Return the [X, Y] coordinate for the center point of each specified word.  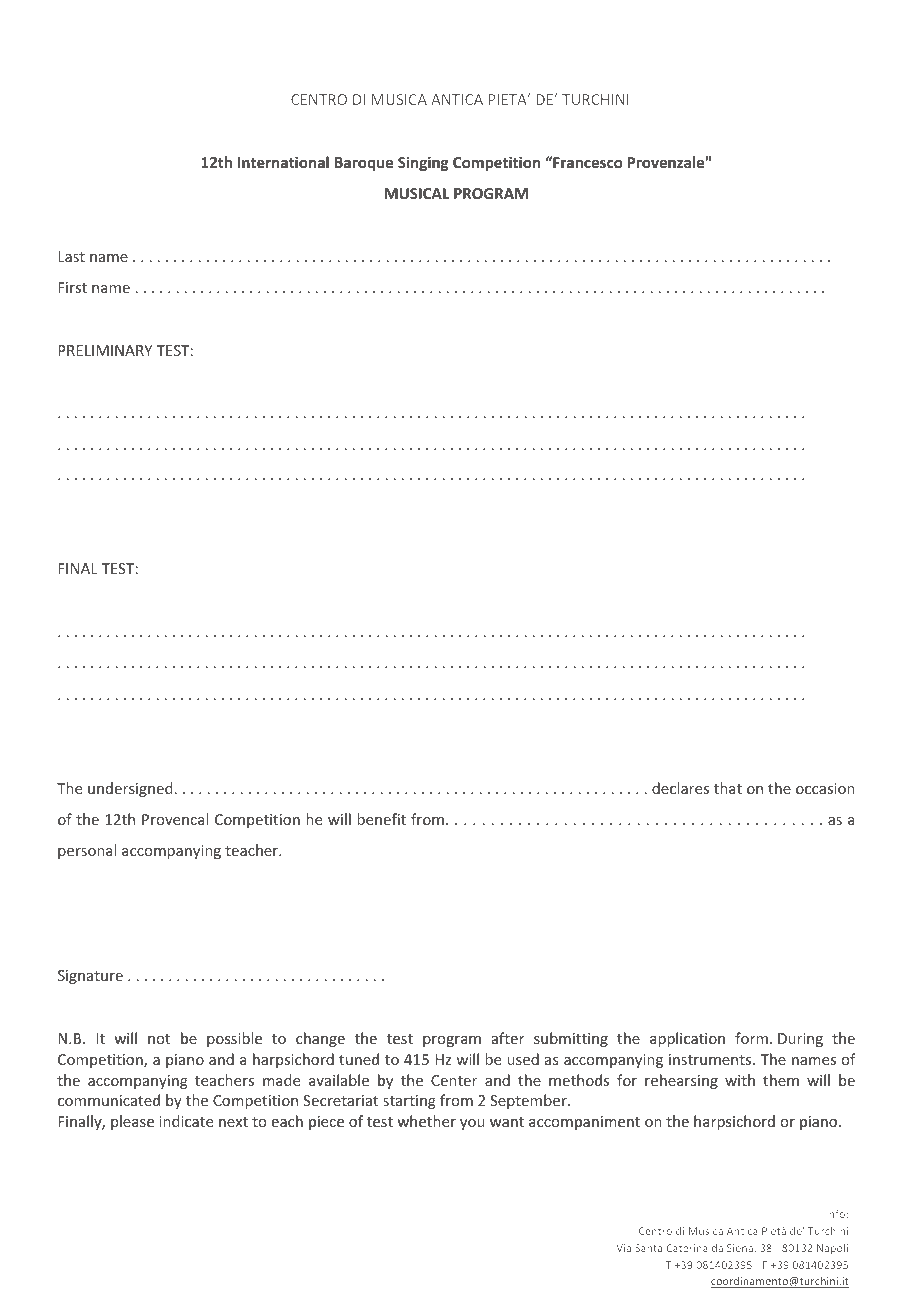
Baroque [364, 164]
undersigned [130, 789]
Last [71, 256]
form [751, 1038]
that [728, 788]
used [523, 1059]
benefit [381, 819]
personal [87, 851]
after [508, 1038]
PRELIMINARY [105, 350]
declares [680, 788]
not [159, 1039]
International [283, 162]
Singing [423, 163]
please [132, 1122]
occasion [825, 788]
